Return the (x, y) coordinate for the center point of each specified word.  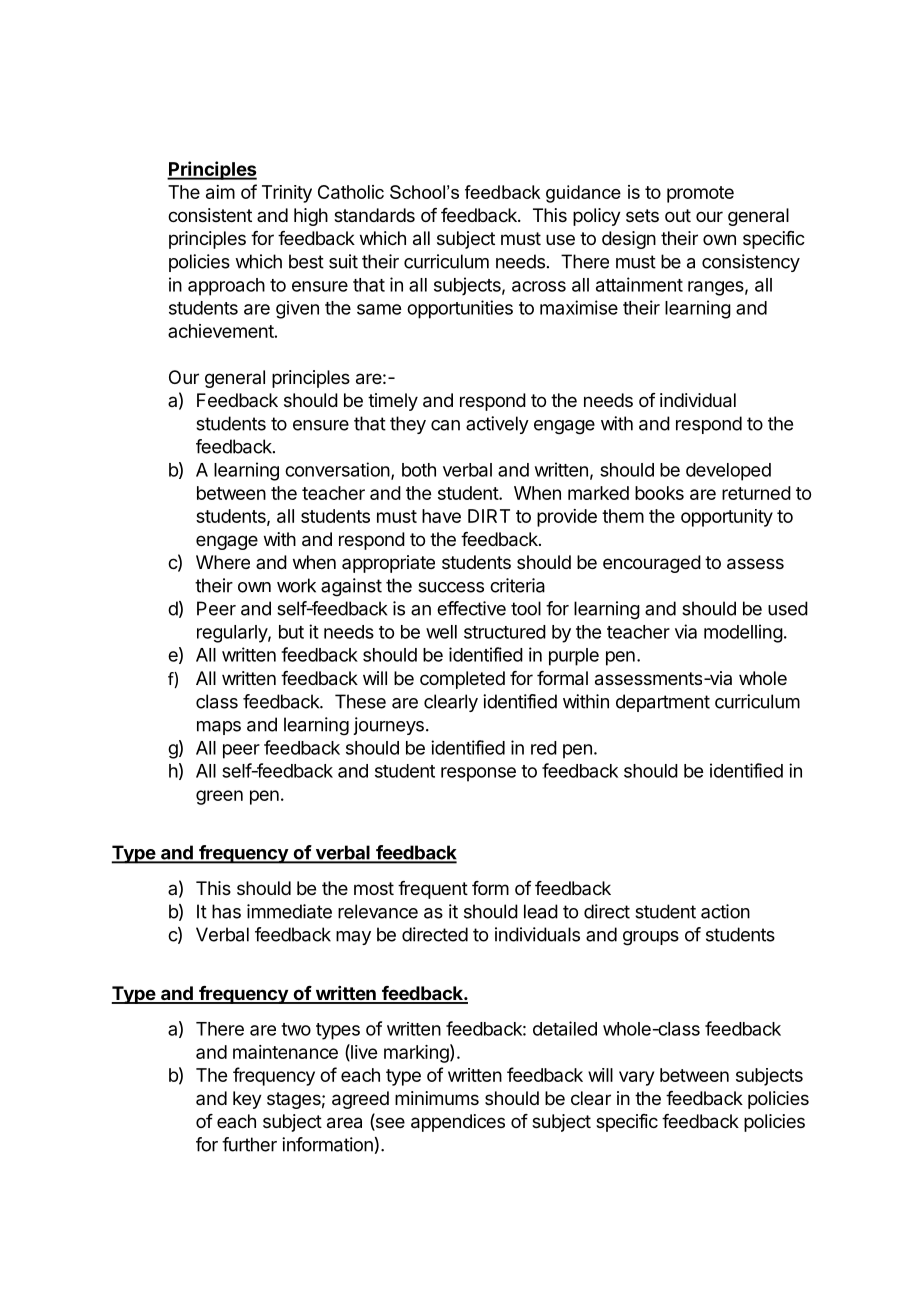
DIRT (489, 516)
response (478, 774)
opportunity (727, 518)
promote (700, 194)
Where (223, 562)
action (725, 911)
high (311, 217)
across (539, 286)
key (247, 1100)
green (219, 797)
